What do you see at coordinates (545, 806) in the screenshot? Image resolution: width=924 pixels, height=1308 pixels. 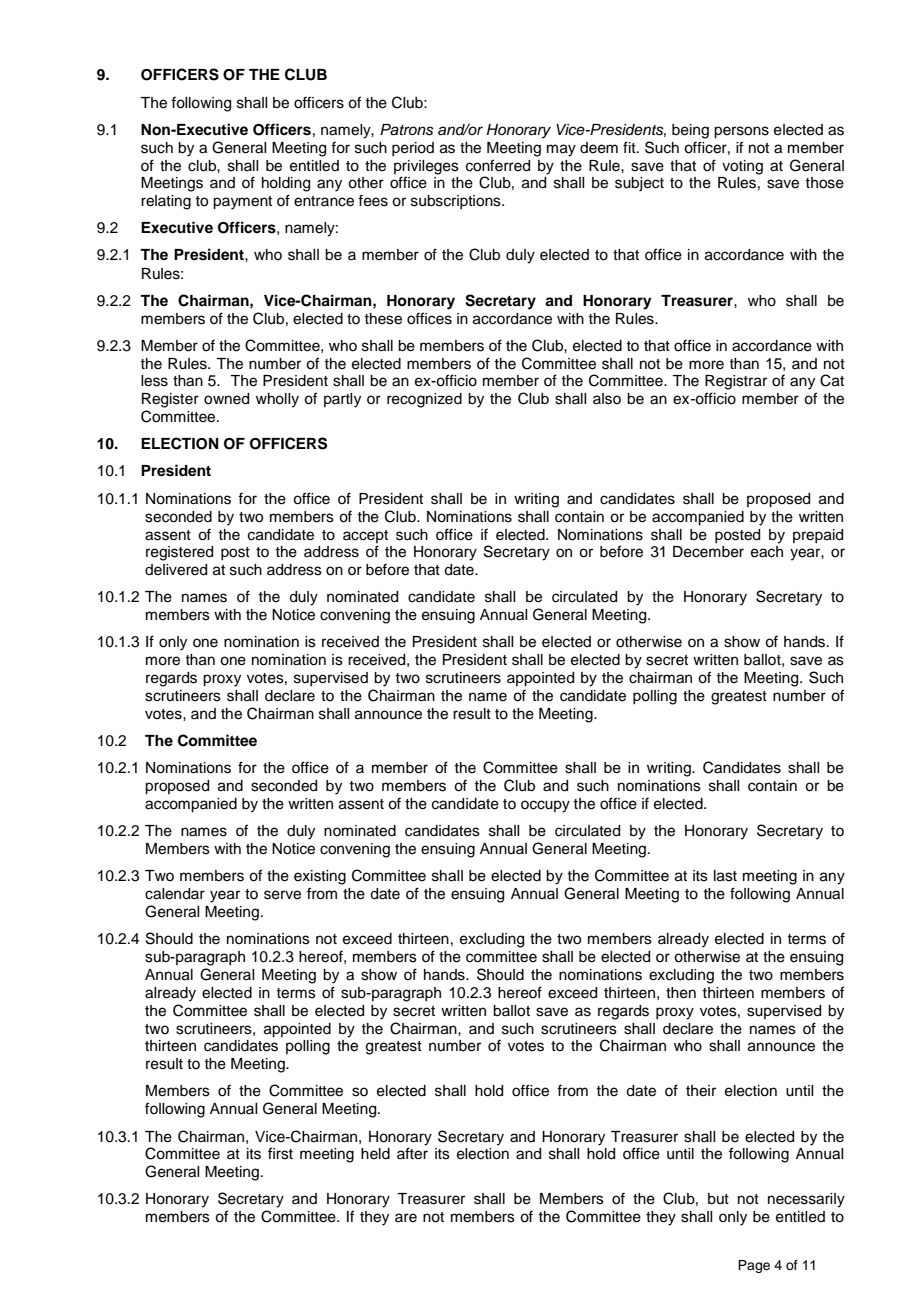 I see `occupy` at bounding box center [545, 806].
